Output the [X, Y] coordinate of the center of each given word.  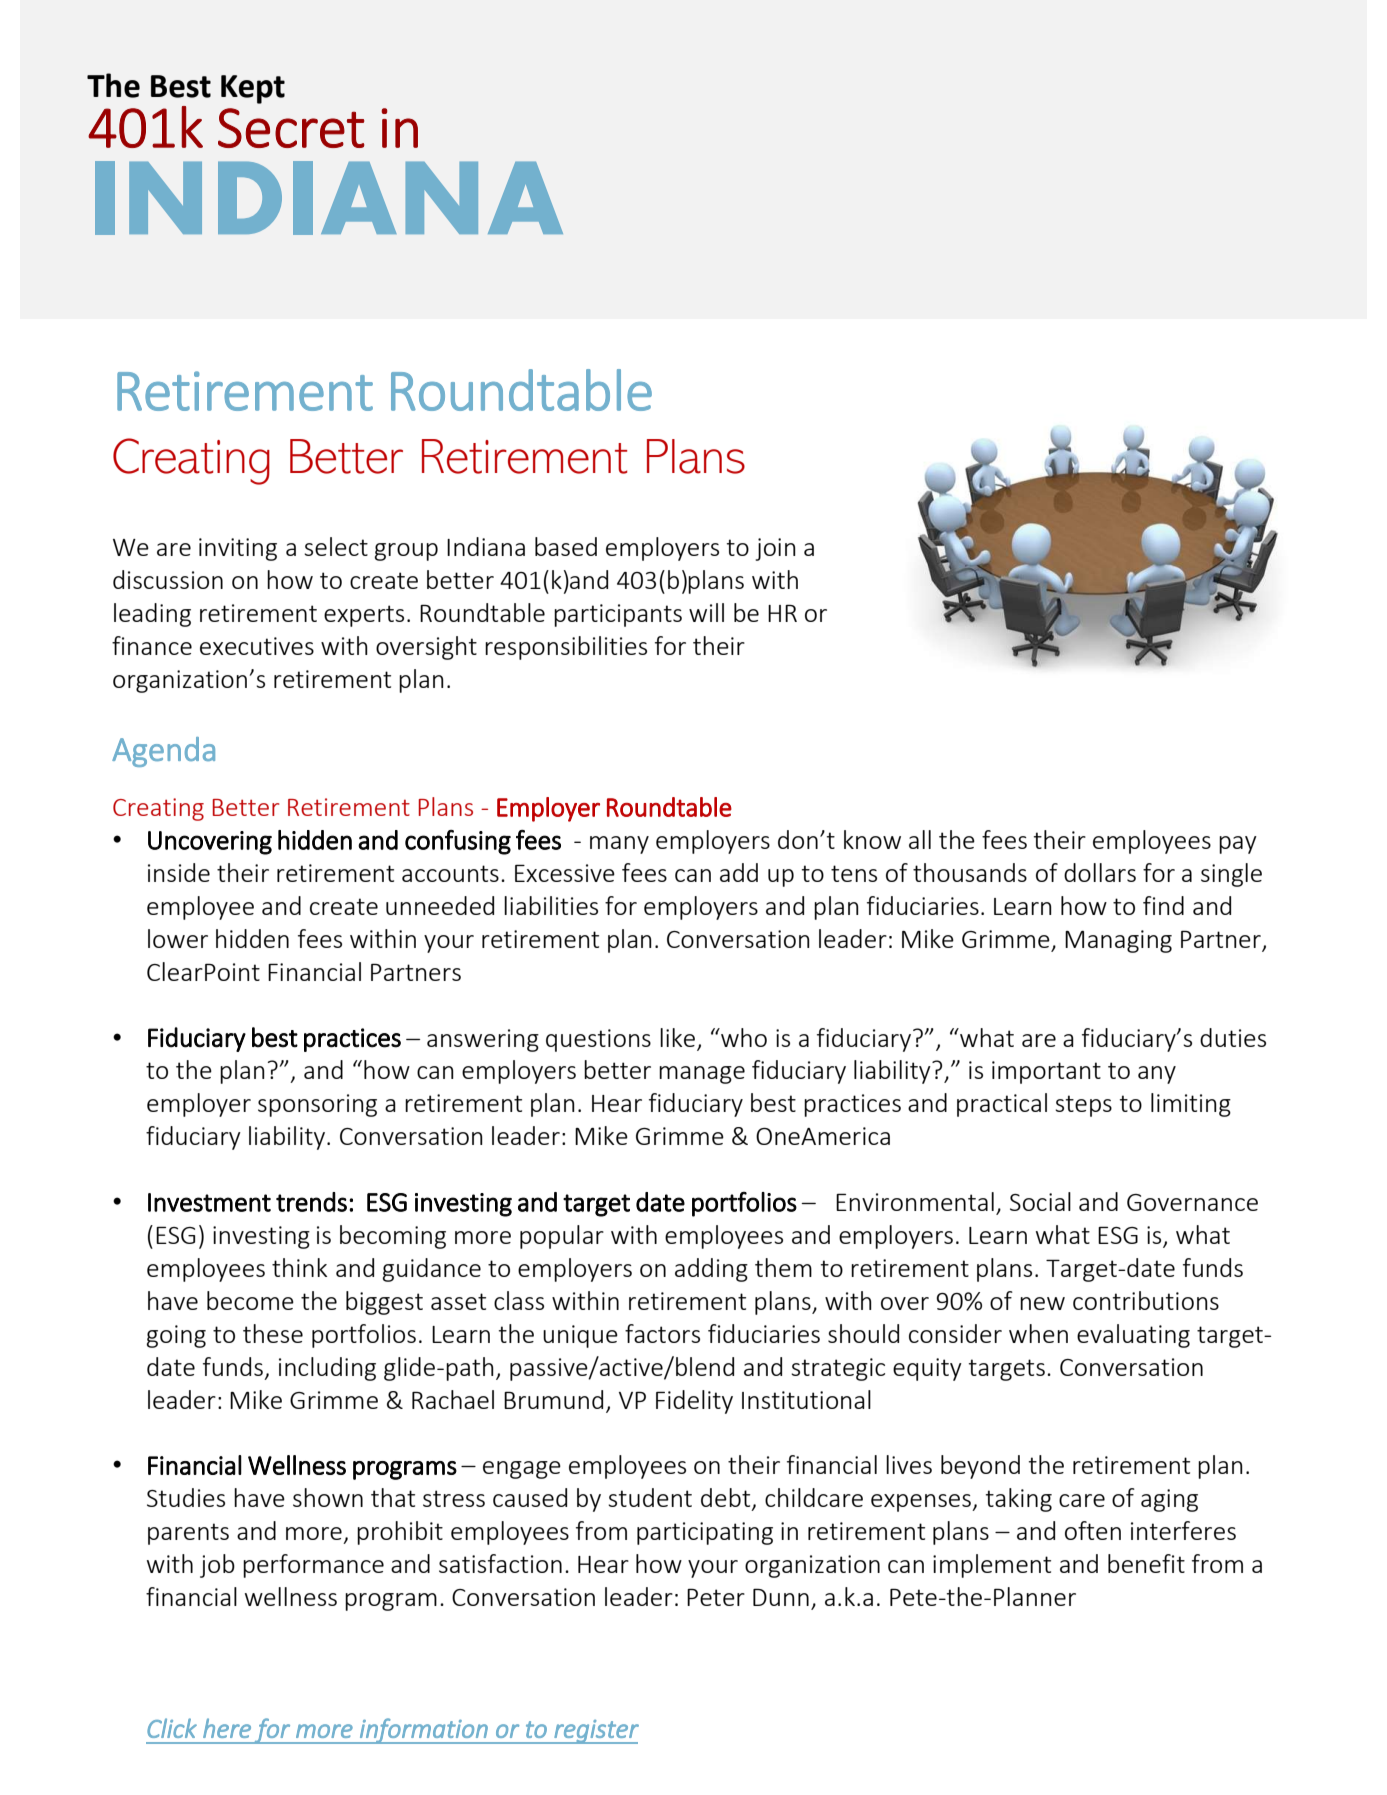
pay [1238, 845]
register [595, 1732]
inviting [238, 549]
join [775, 549]
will [706, 612]
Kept [253, 89]
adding [711, 1270]
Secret [291, 128]
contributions [1146, 1300]
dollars [1100, 872]
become [250, 1300]
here [227, 1728]
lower [178, 938]
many [619, 845]
